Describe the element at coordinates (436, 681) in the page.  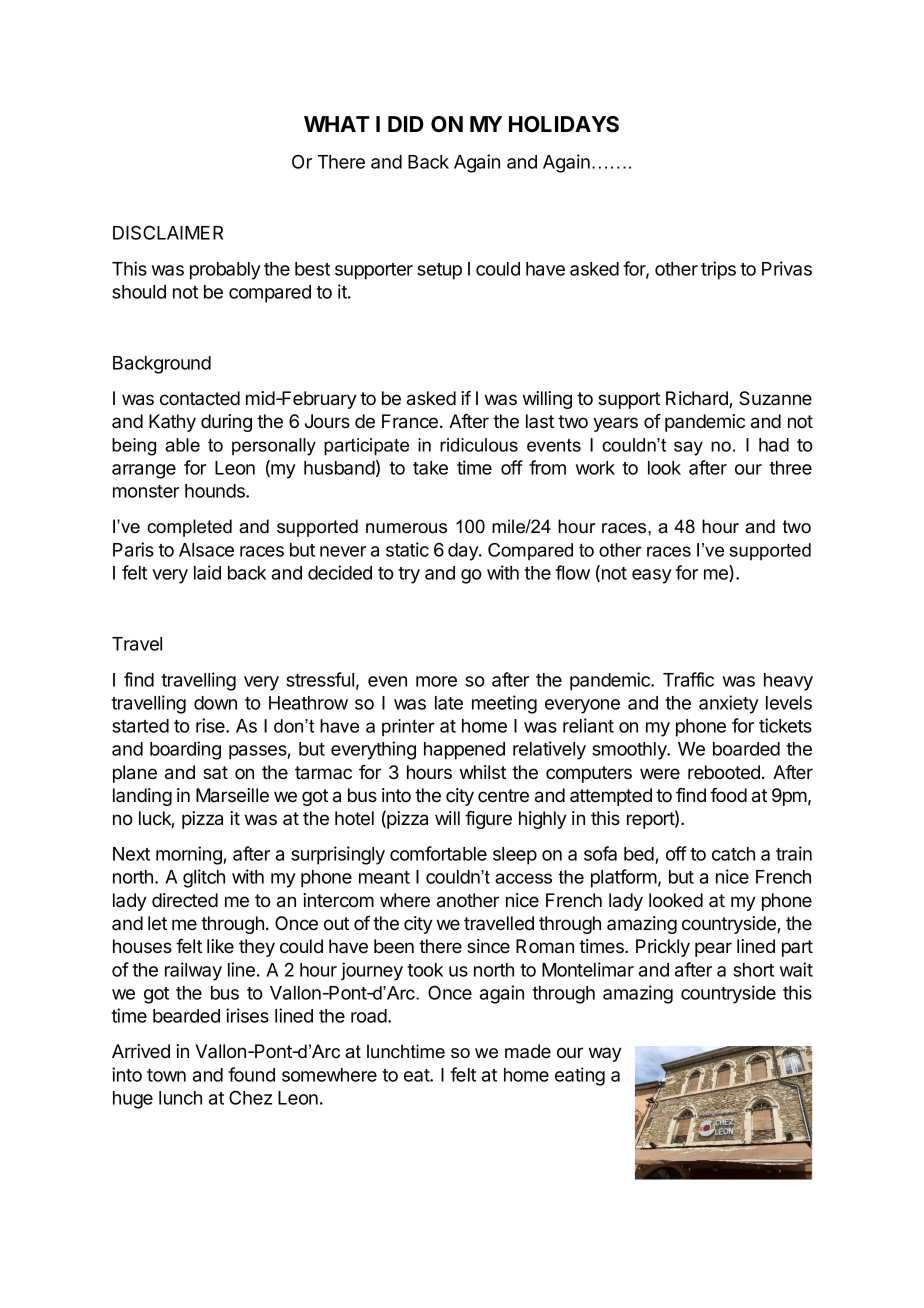
I see `more` at that location.
